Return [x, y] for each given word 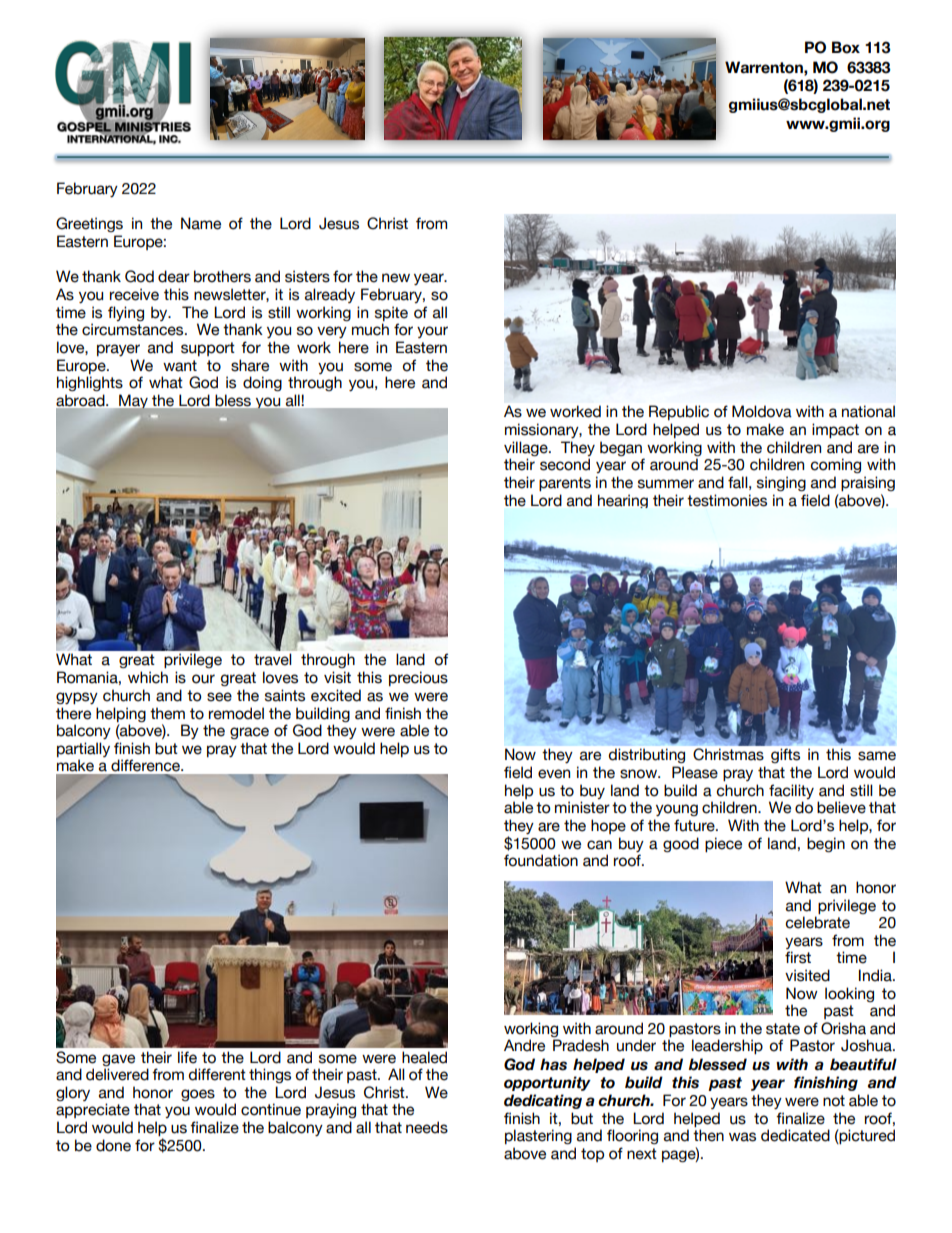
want [180, 366]
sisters [307, 276]
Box [846, 47]
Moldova [762, 411]
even [554, 774]
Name [201, 223]
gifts [785, 755]
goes [198, 1095]
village [527, 448]
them [167, 713]
